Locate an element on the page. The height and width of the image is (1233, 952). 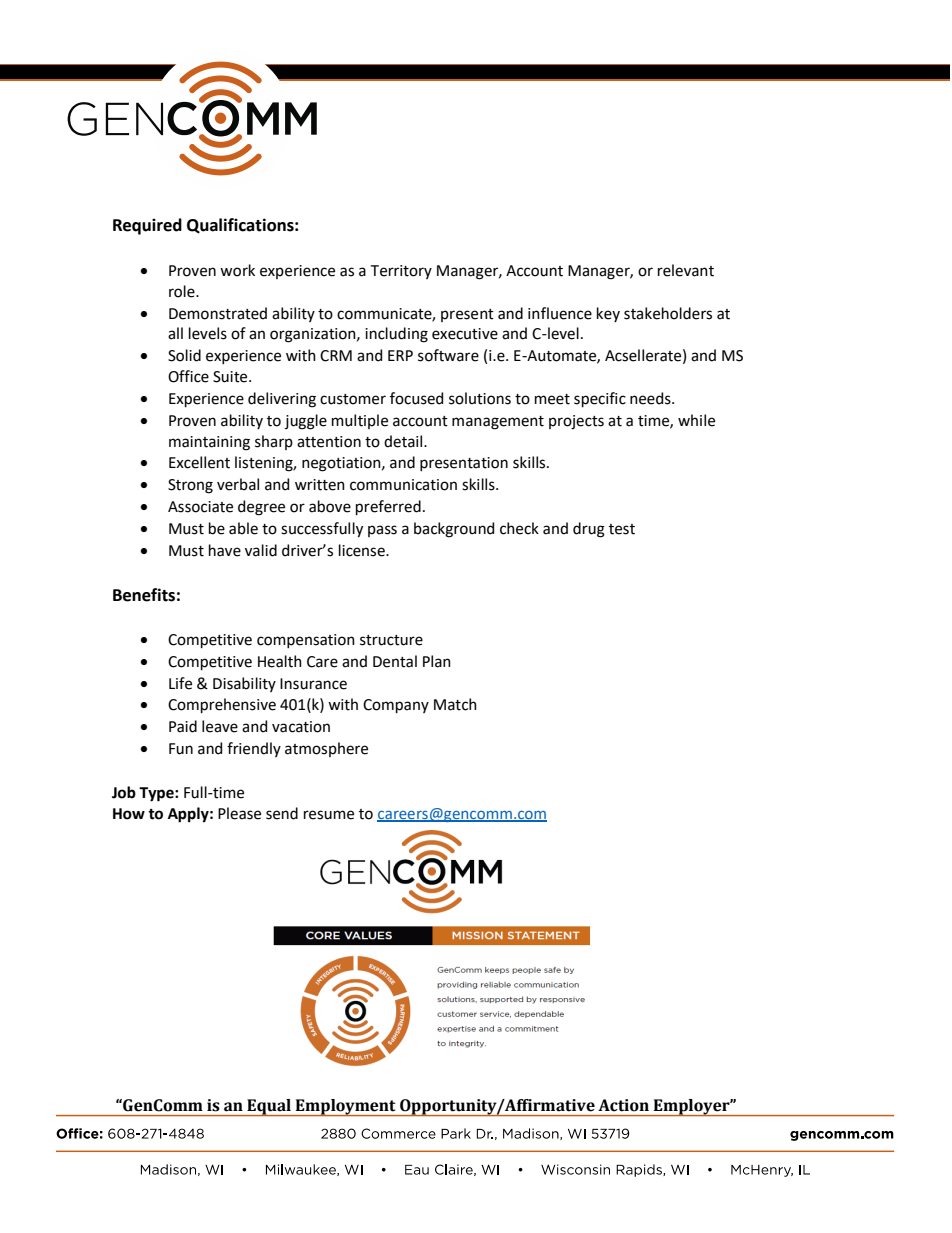
Territory is located at coordinates (401, 272).
